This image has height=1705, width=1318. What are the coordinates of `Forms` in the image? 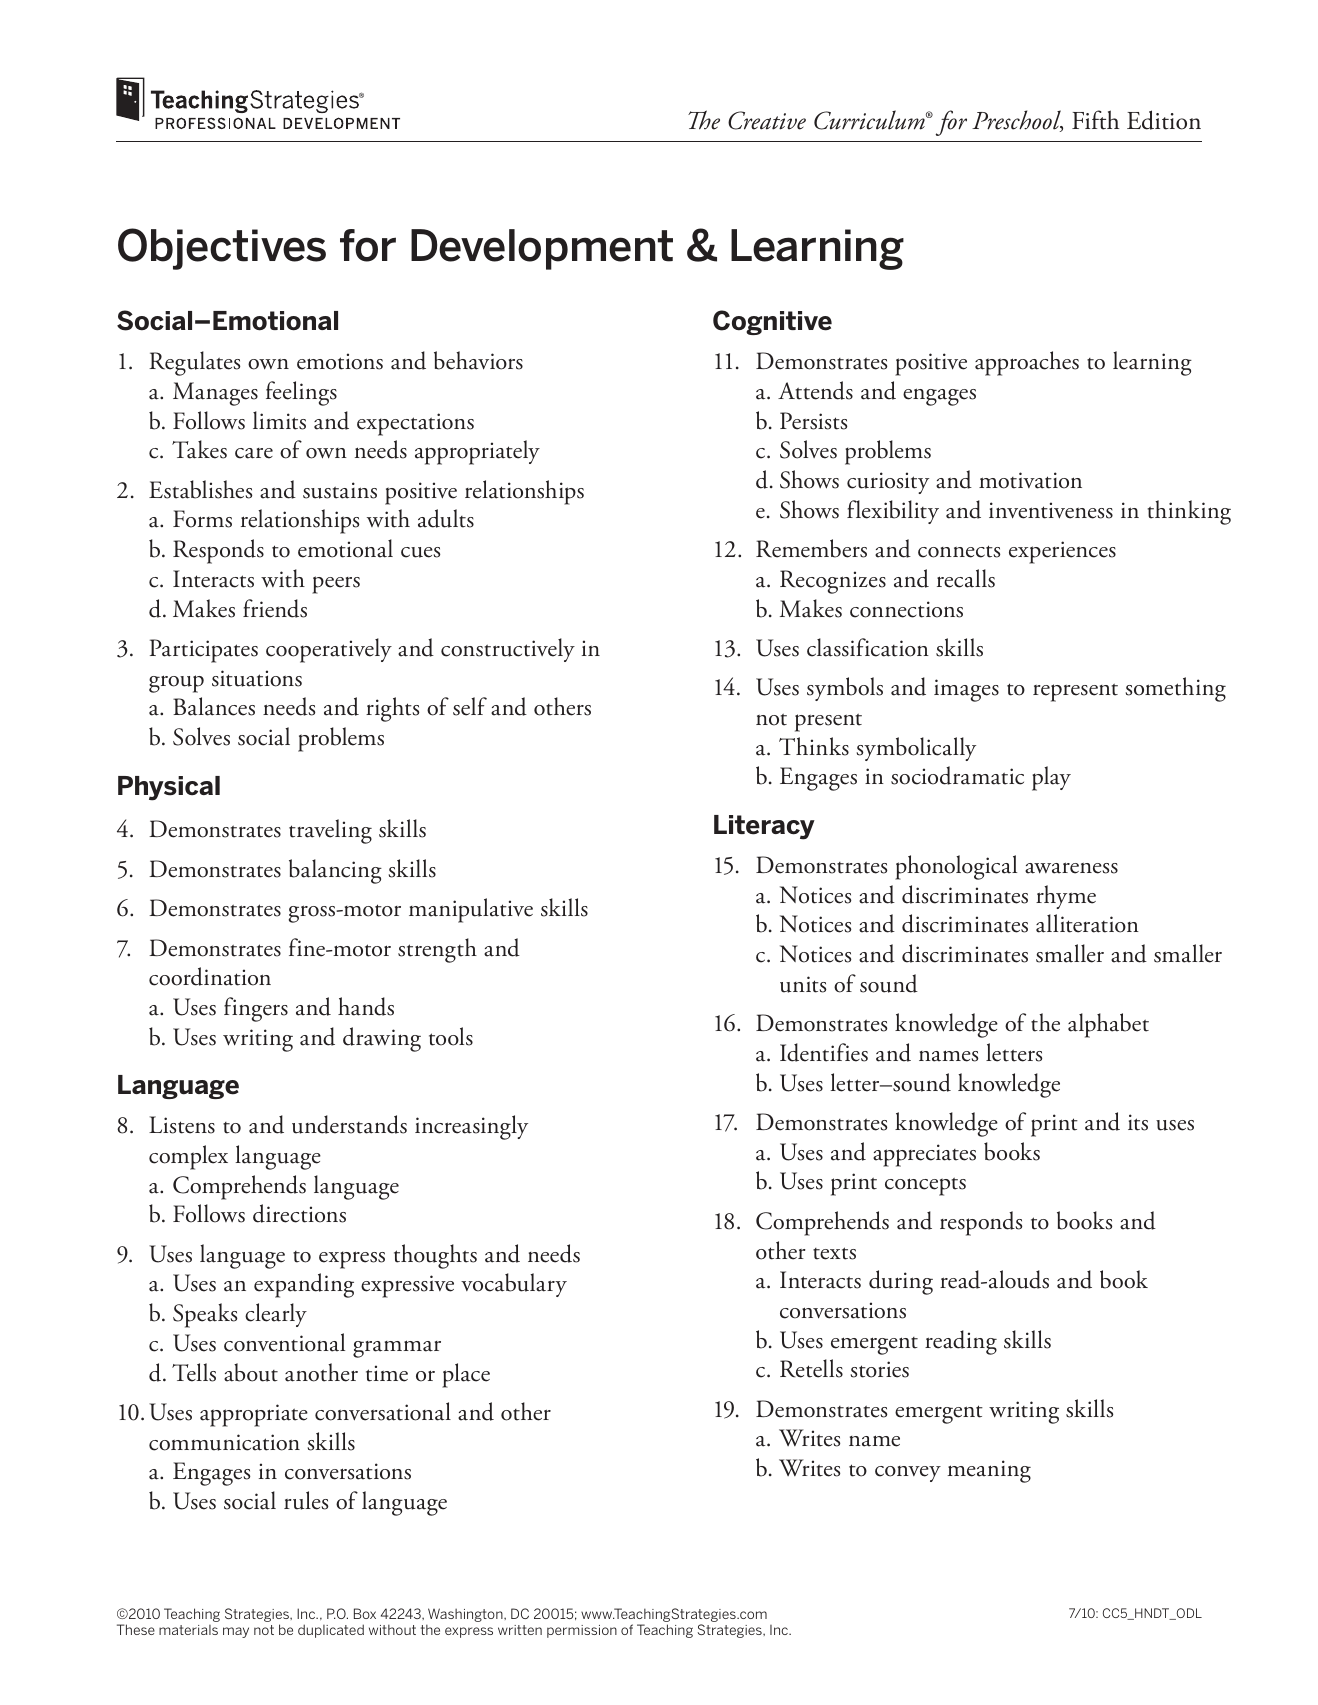 It's located at (202, 519).
